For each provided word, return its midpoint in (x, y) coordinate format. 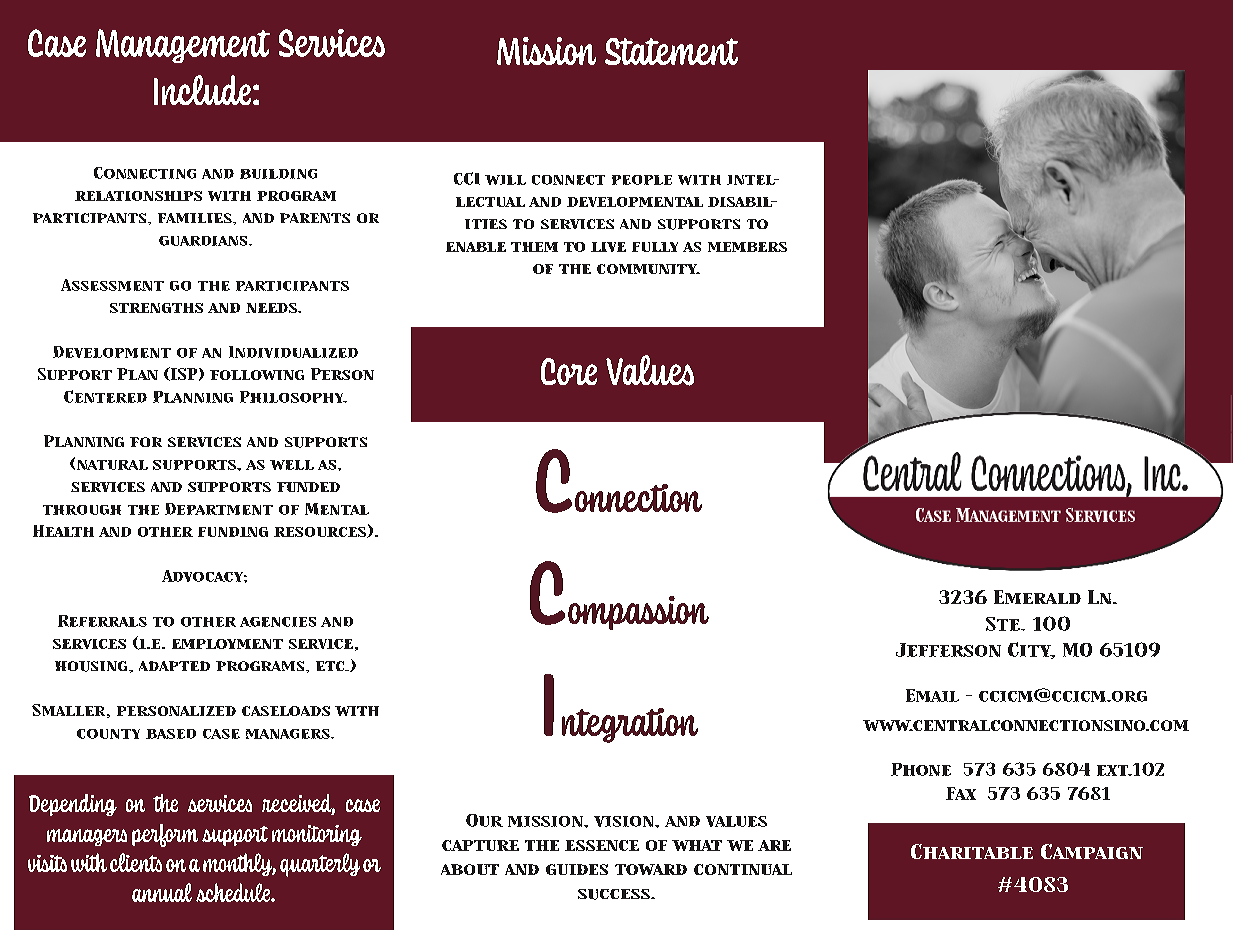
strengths (156, 308)
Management (183, 46)
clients (136, 862)
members (747, 247)
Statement (671, 51)
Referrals (102, 621)
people (642, 180)
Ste (1004, 624)
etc (331, 666)
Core (569, 371)
